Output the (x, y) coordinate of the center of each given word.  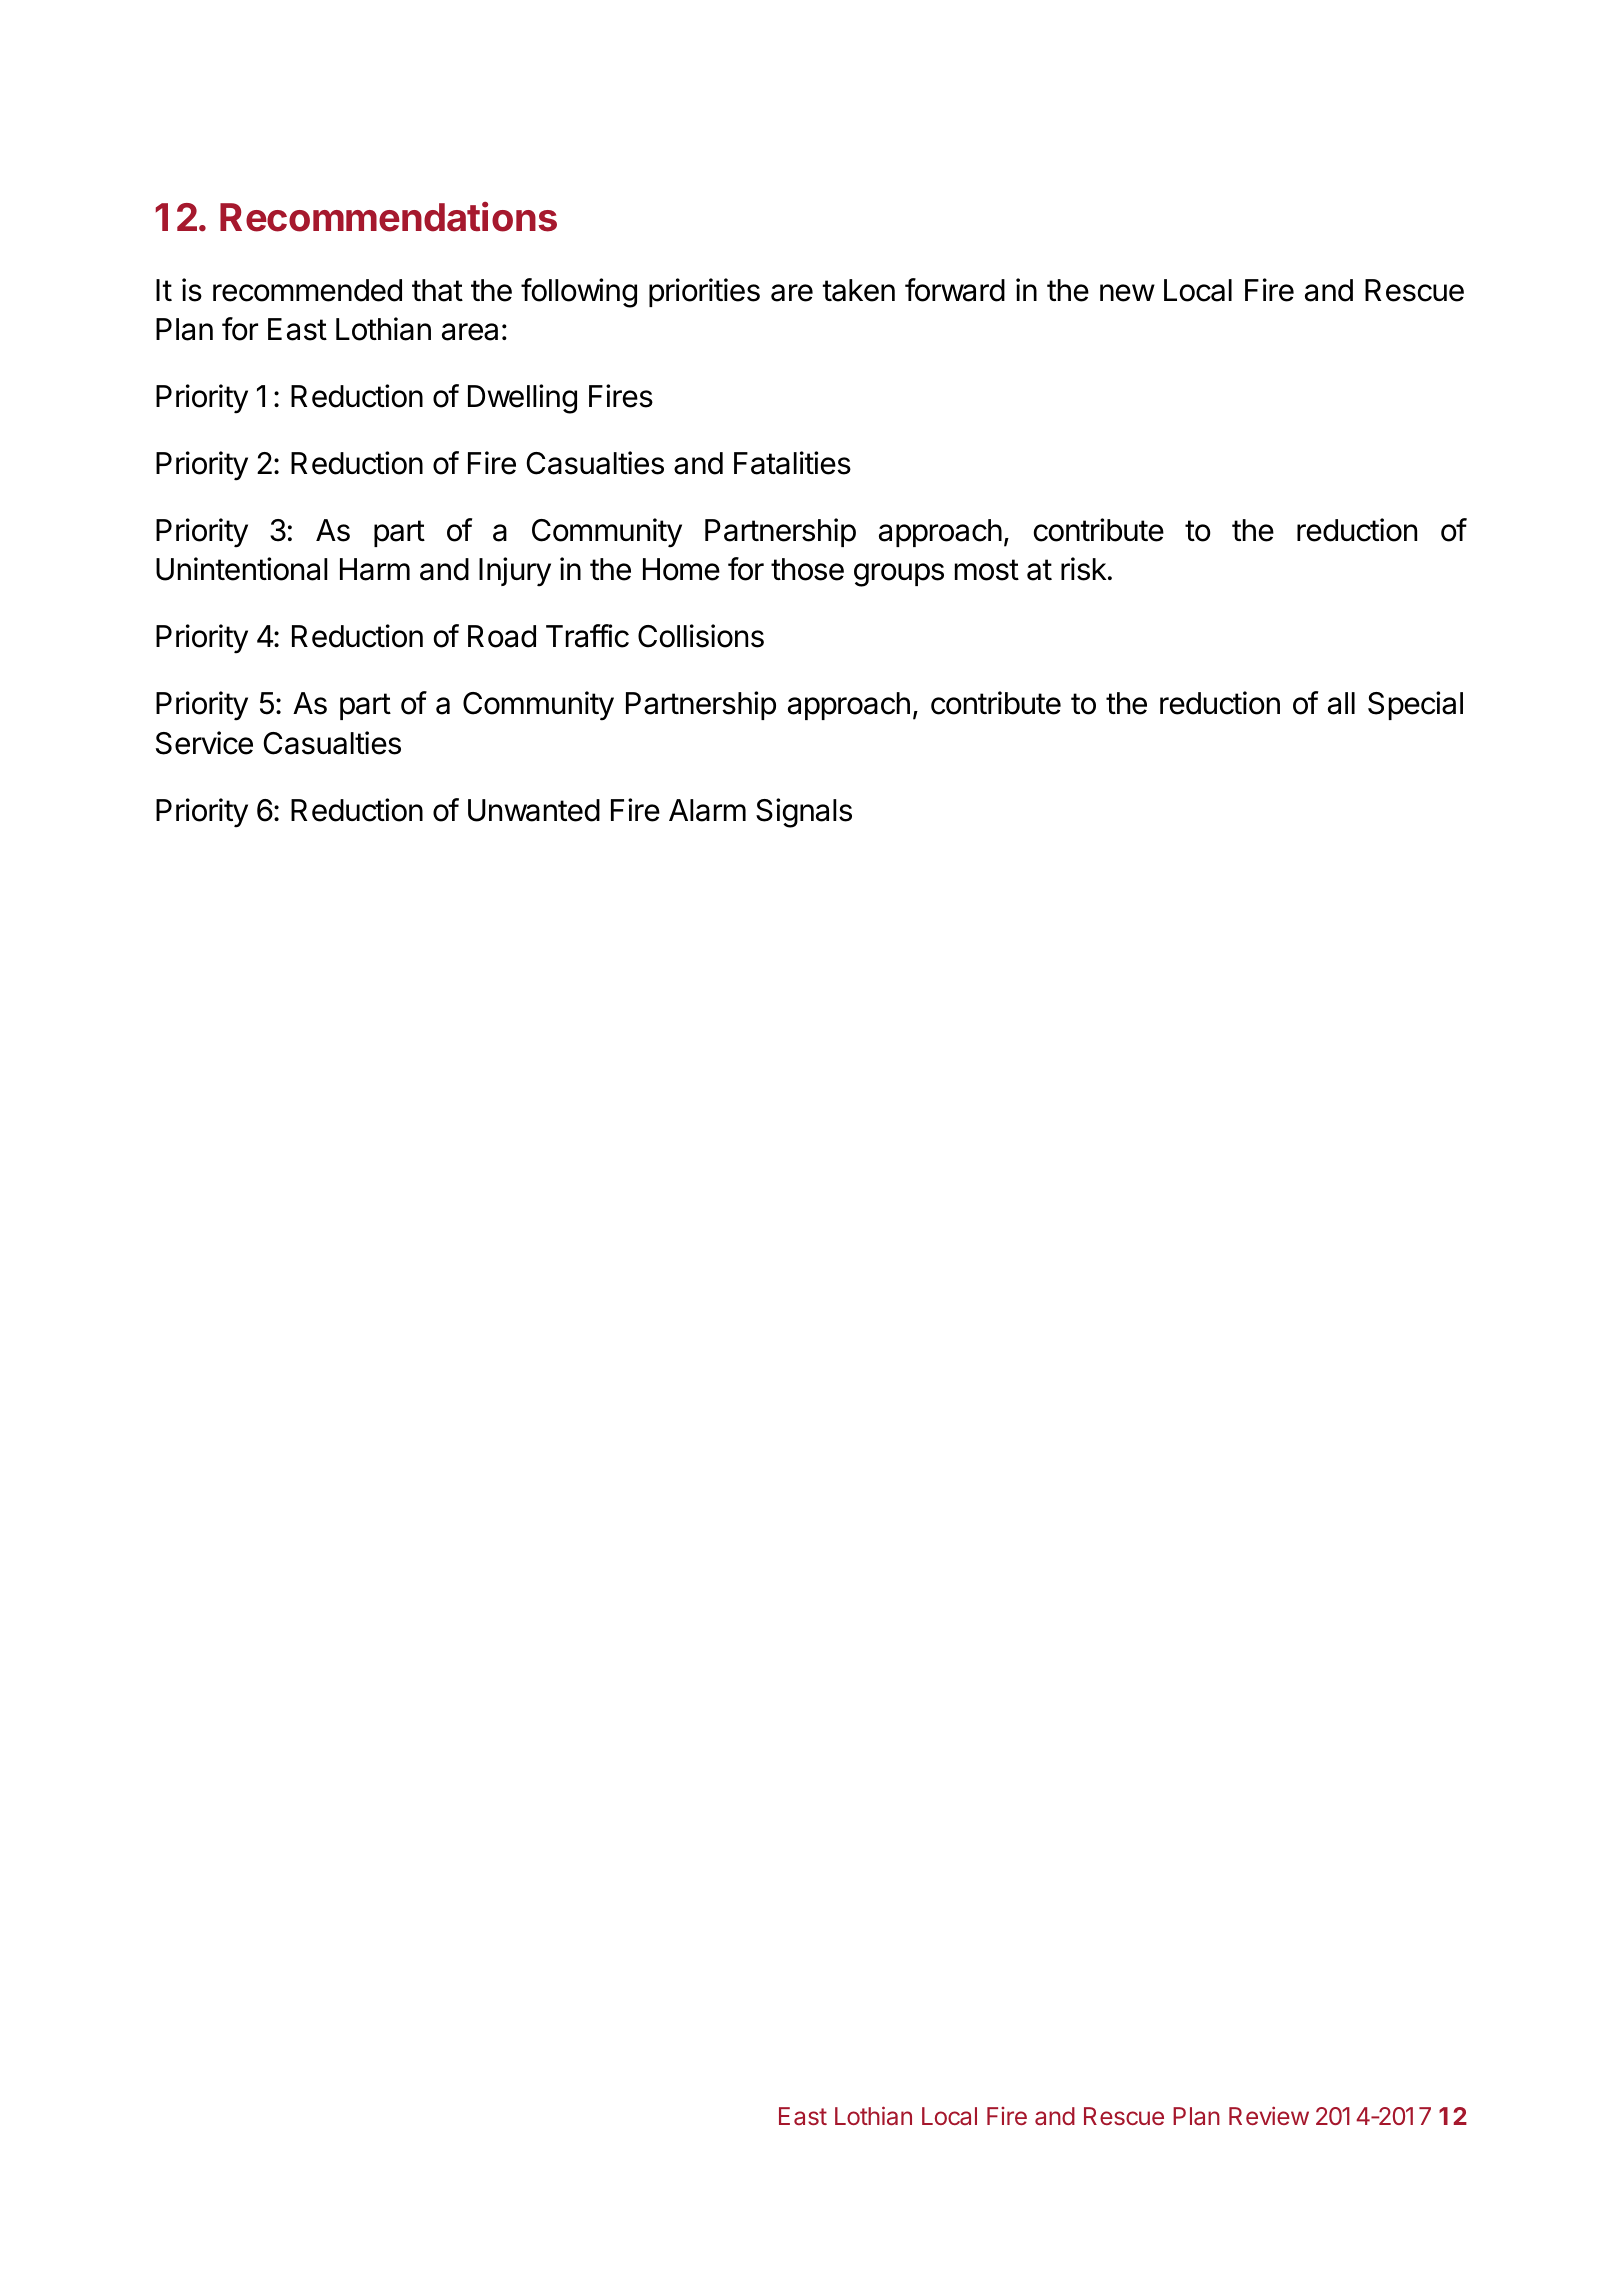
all (1341, 703)
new (1127, 293)
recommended (307, 290)
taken (858, 290)
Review (1269, 2115)
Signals (804, 813)
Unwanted (534, 810)
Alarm (707, 810)
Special (1415, 705)
